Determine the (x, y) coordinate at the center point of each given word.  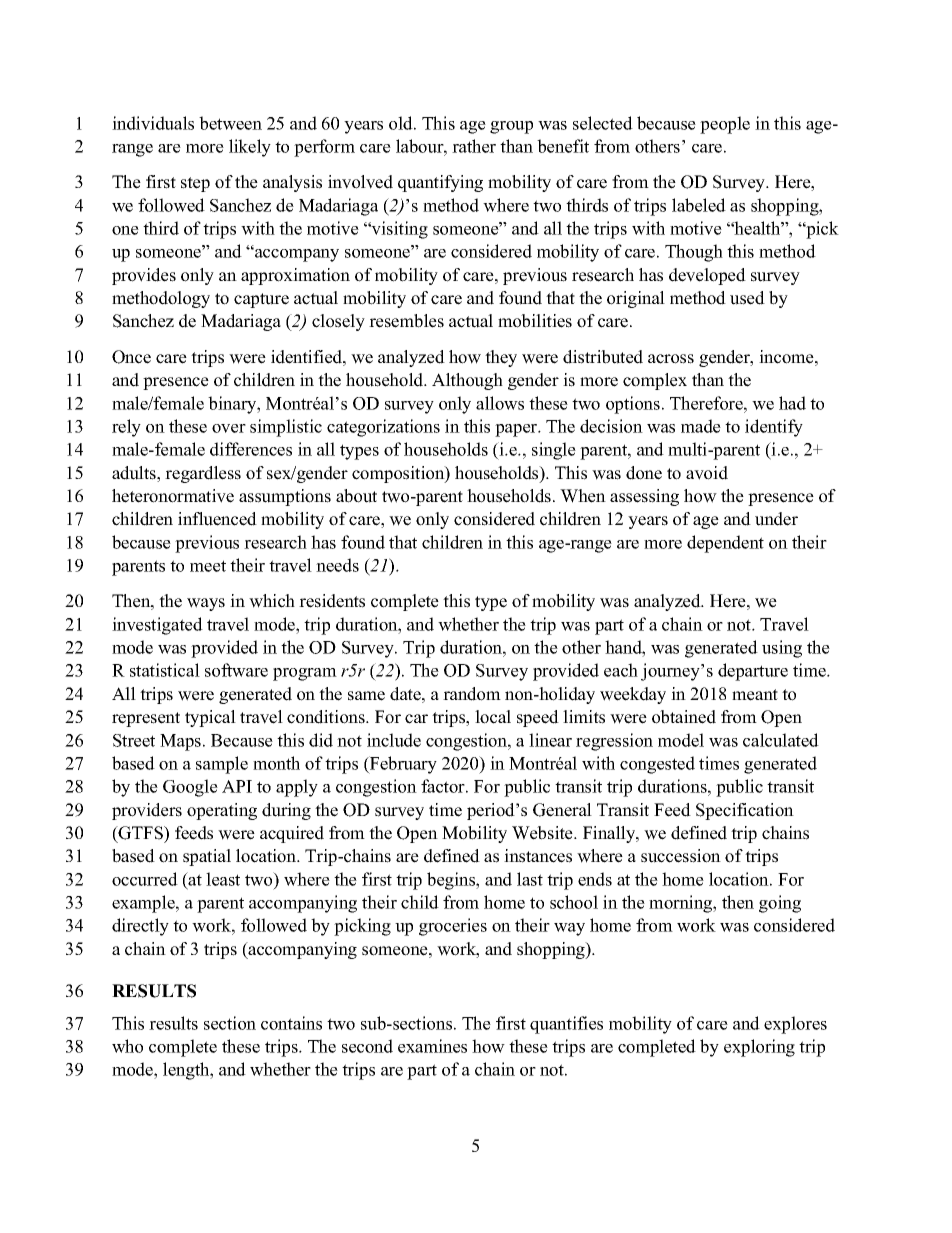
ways (206, 604)
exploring (759, 1048)
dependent (725, 544)
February (402, 765)
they (501, 358)
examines (432, 1046)
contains (291, 1023)
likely (250, 148)
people (725, 125)
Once (131, 357)
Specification (745, 811)
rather (474, 146)
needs (337, 565)
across (671, 359)
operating (222, 811)
